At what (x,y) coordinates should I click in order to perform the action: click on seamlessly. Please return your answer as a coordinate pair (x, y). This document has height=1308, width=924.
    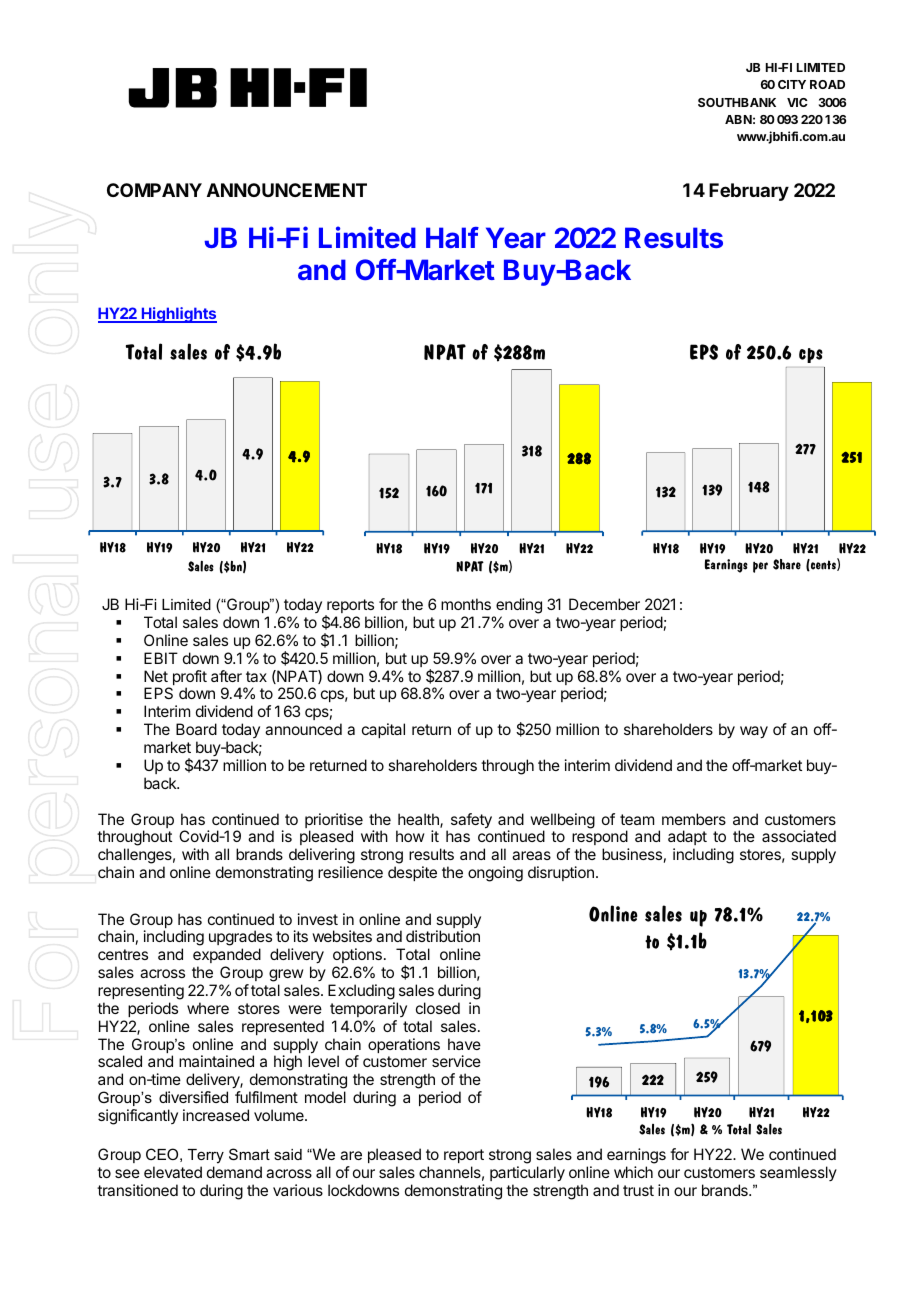
    Looking at the image, I should click on (798, 1173).
